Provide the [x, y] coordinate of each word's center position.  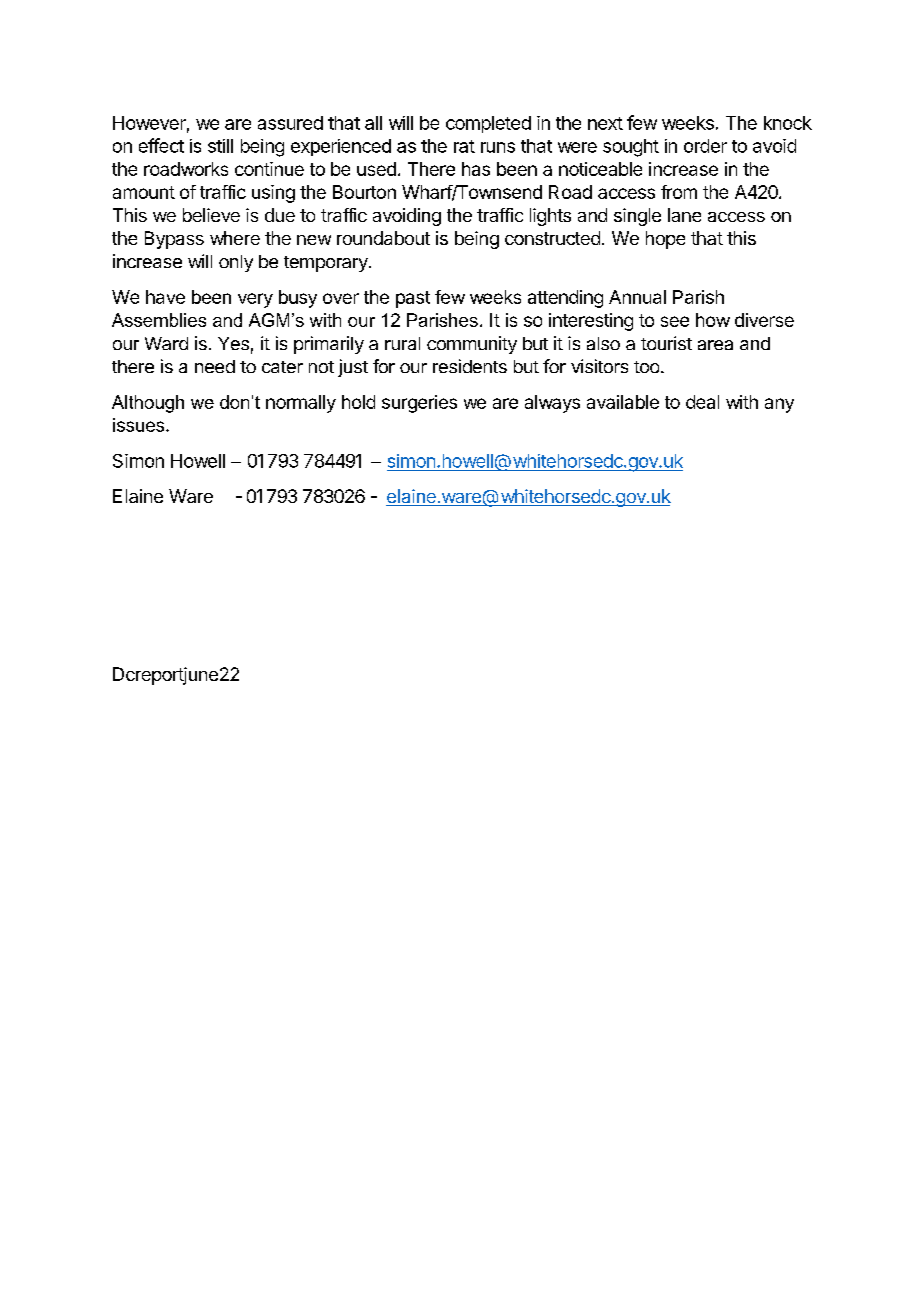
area [715, 345]
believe [211, 215]
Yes [233, 343]
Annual [637, 297]
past [413, 299]
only [236, 263]
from [679, 192]
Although [148, 404]
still [220, 146]
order [705, 146]
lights [550, 217]
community [472, 345]
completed [488, 124]
